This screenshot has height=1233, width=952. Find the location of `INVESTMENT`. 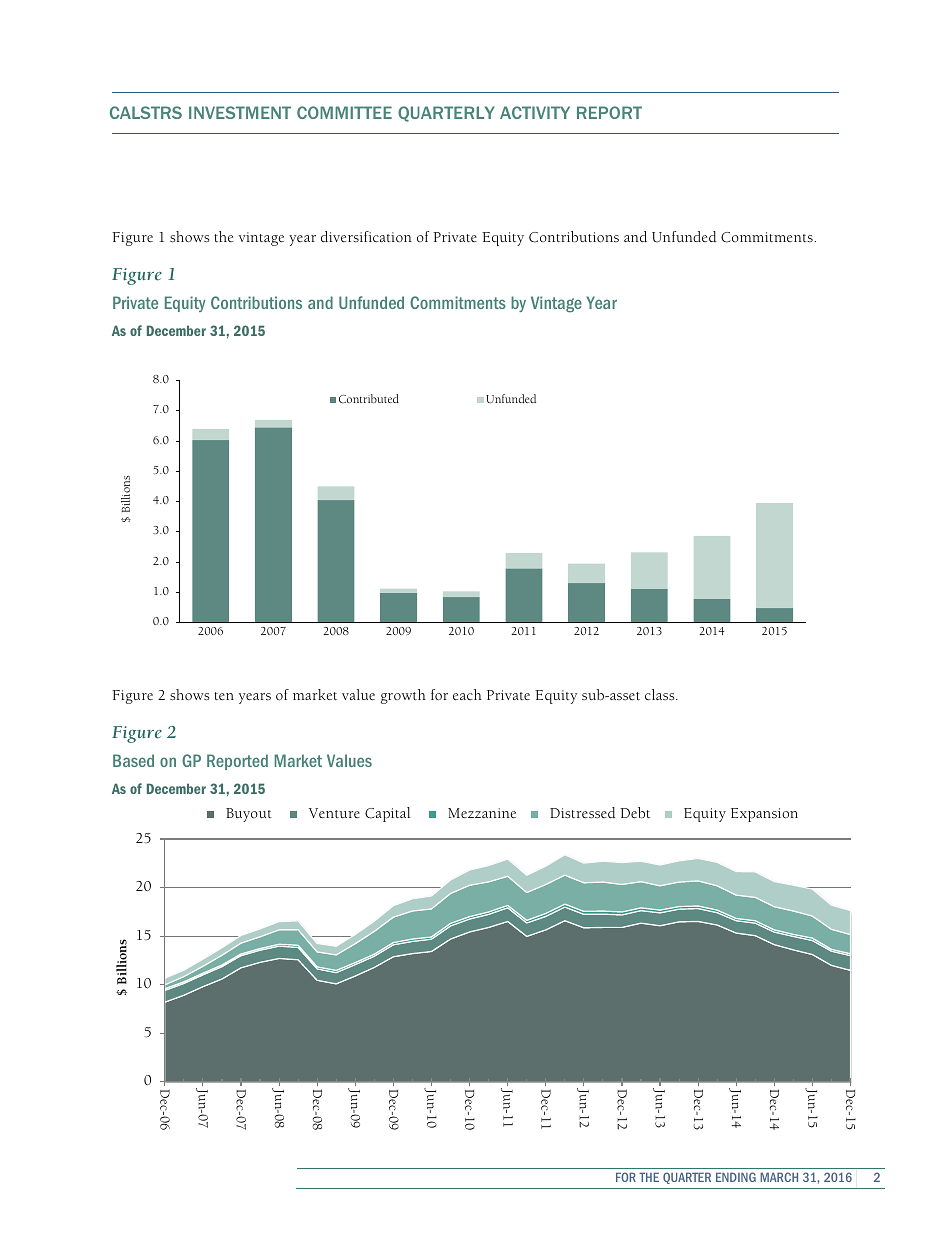

INVESTMENT is located at coordinates (240, 112).
